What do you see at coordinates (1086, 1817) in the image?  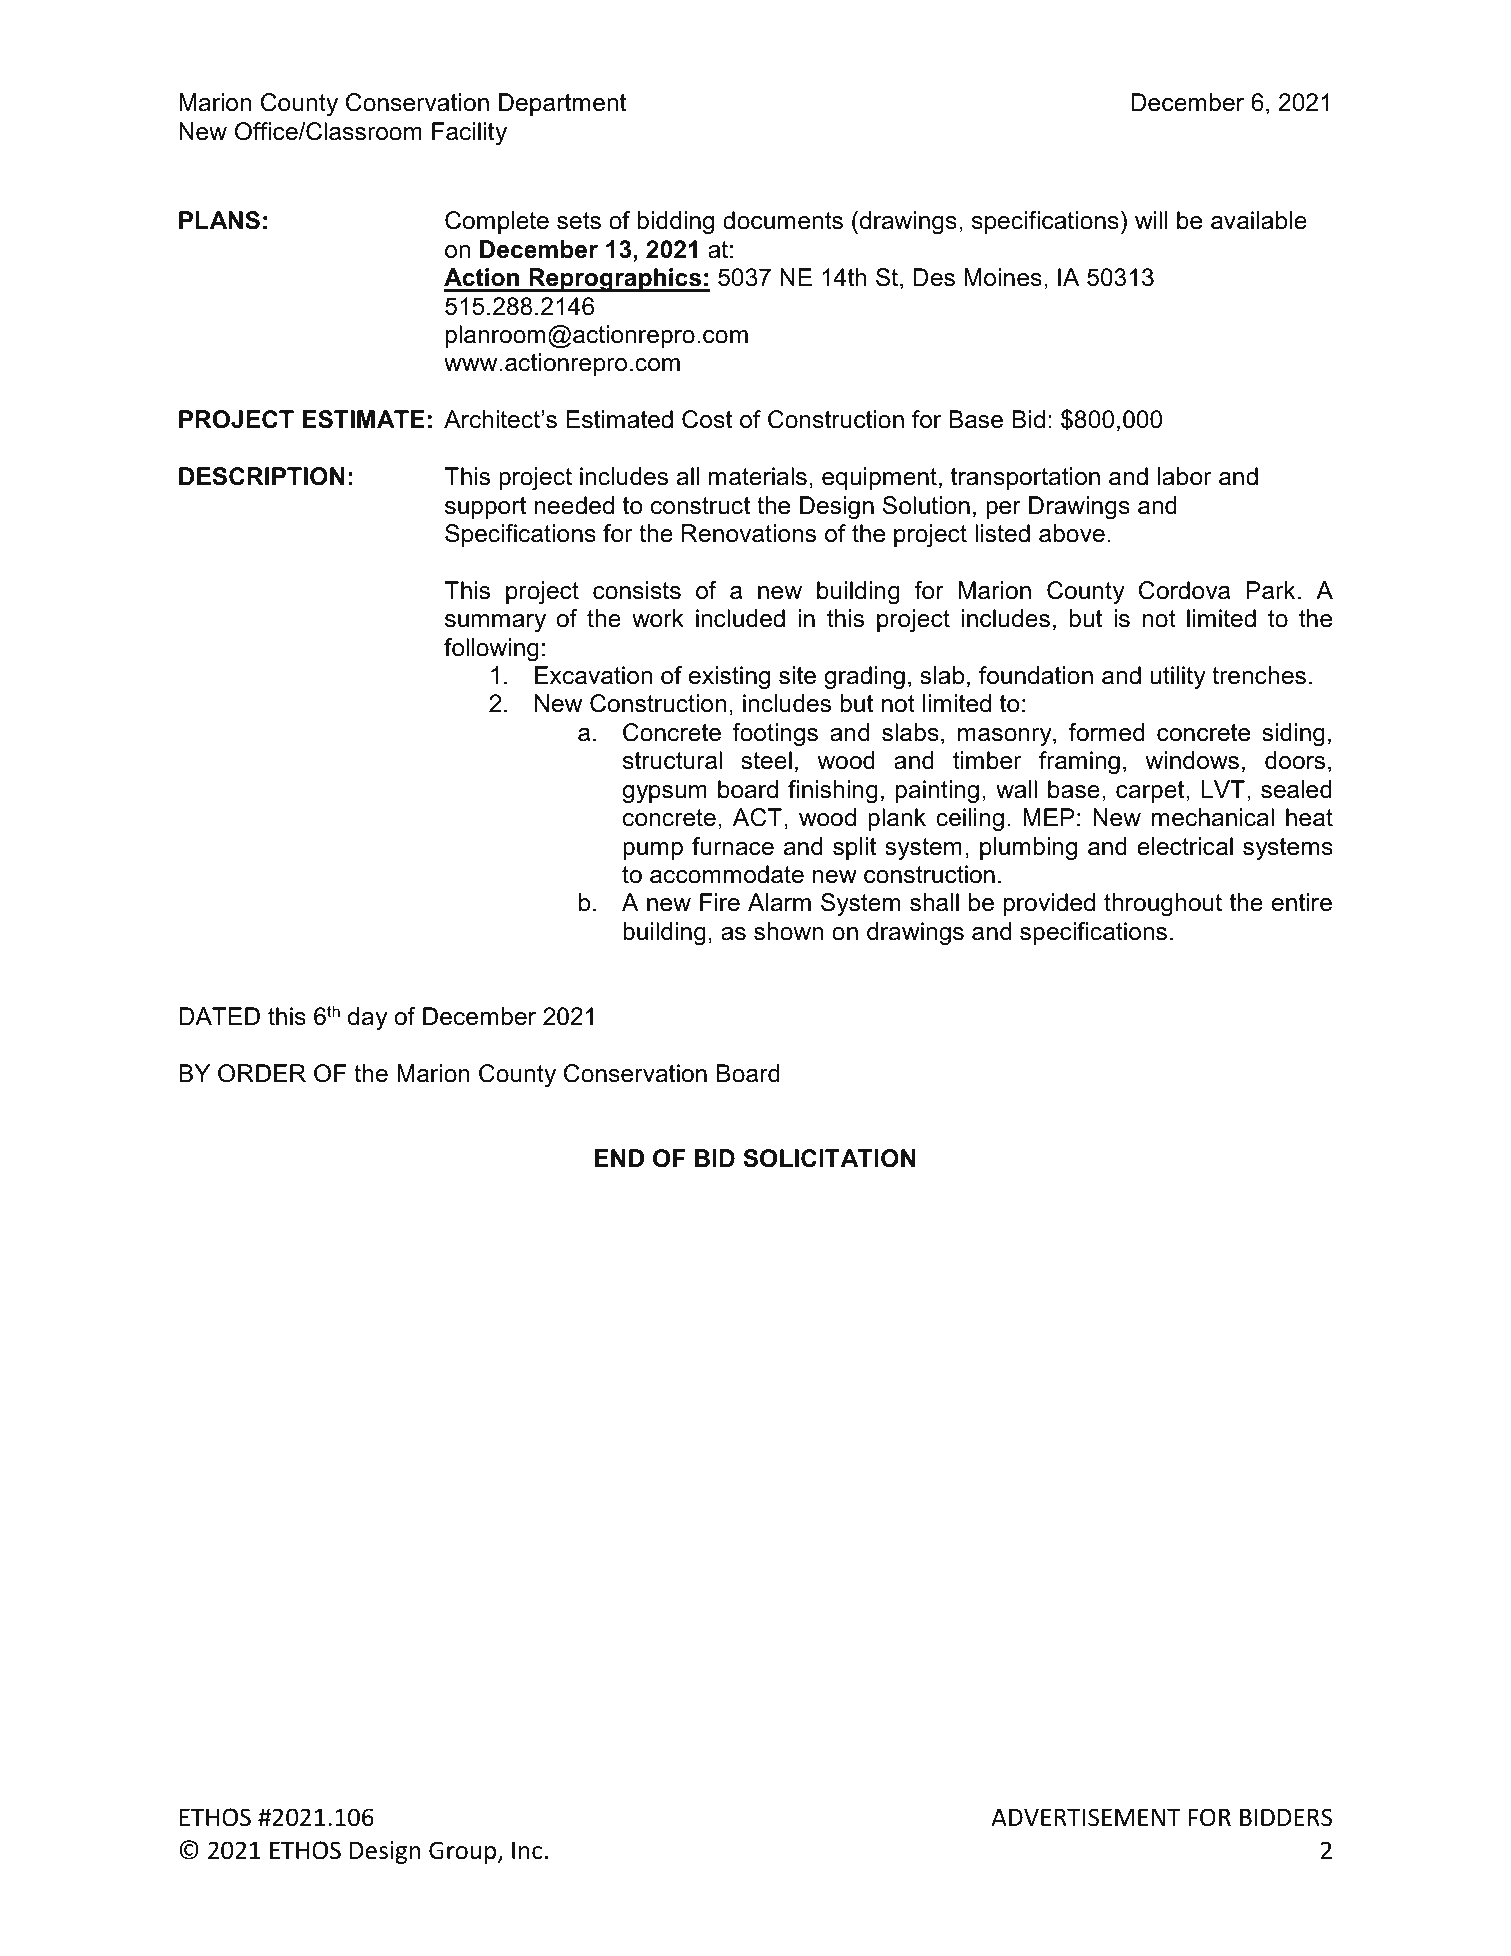 I see `ADVERTISEMENT` at bounding box center [1086, 1817].
